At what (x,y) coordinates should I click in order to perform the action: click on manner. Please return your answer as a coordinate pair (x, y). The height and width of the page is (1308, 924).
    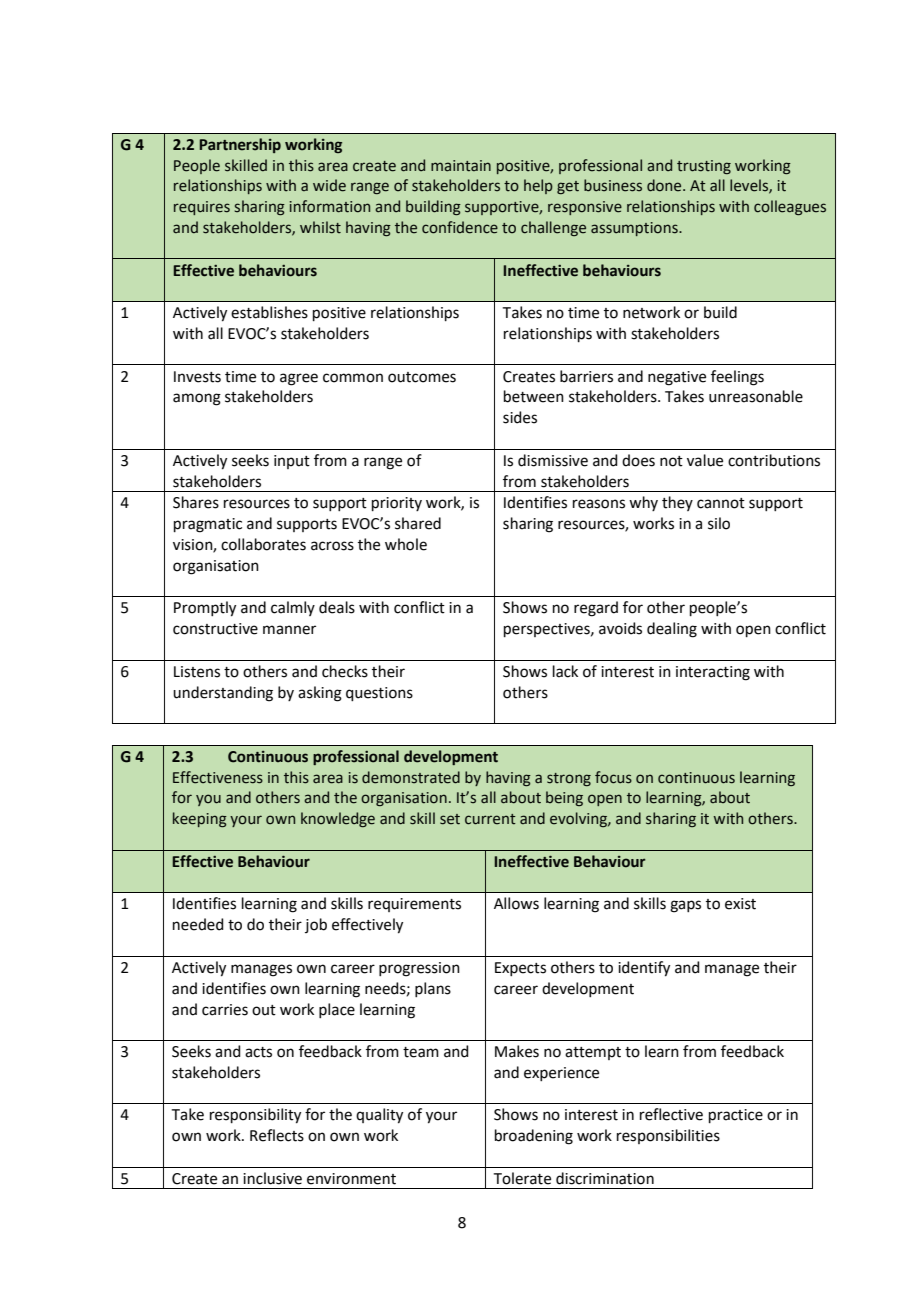
    Looking at the image, I should click on (289, 630).
